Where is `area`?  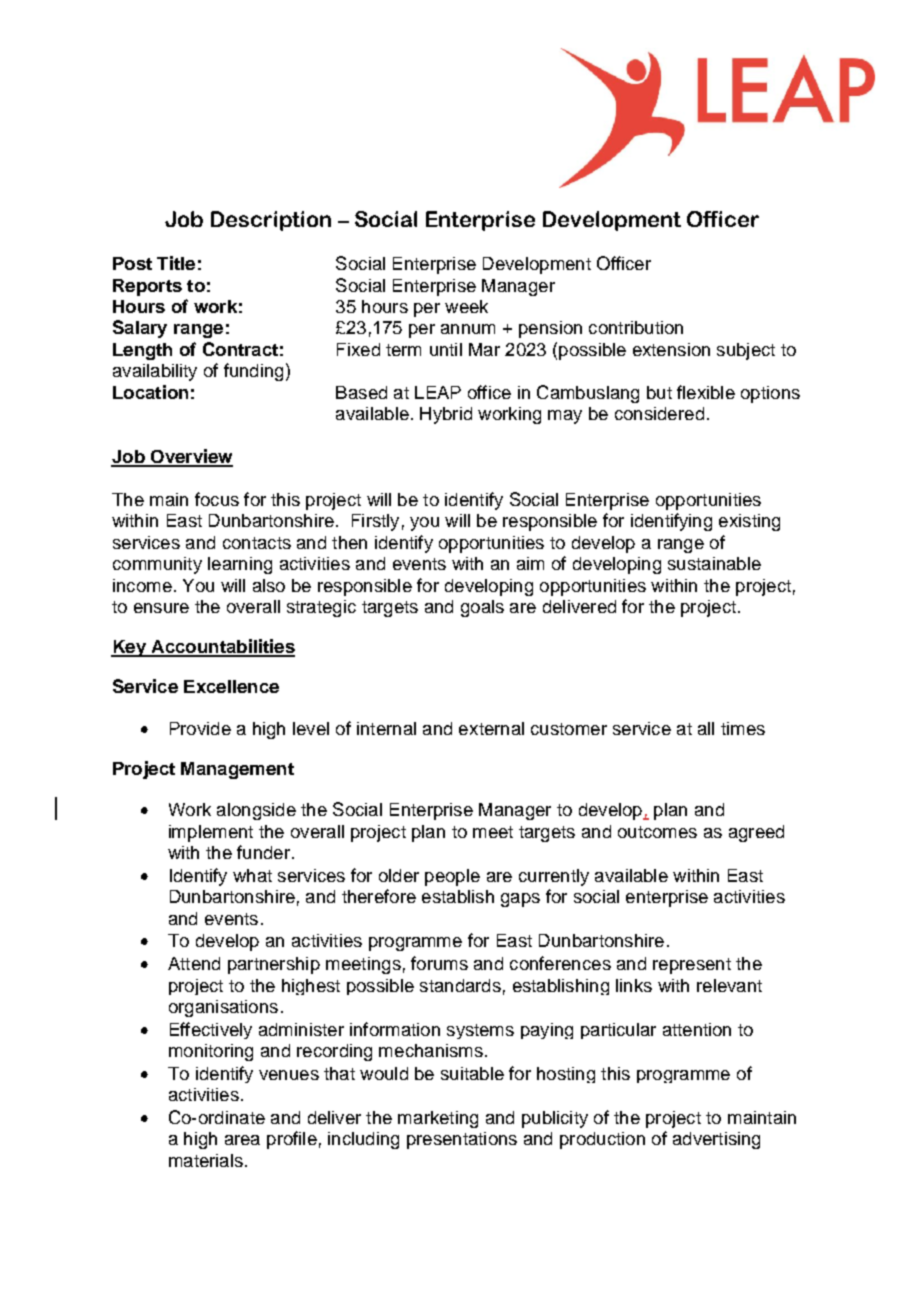
area is located at coordinates (242, 1140).
